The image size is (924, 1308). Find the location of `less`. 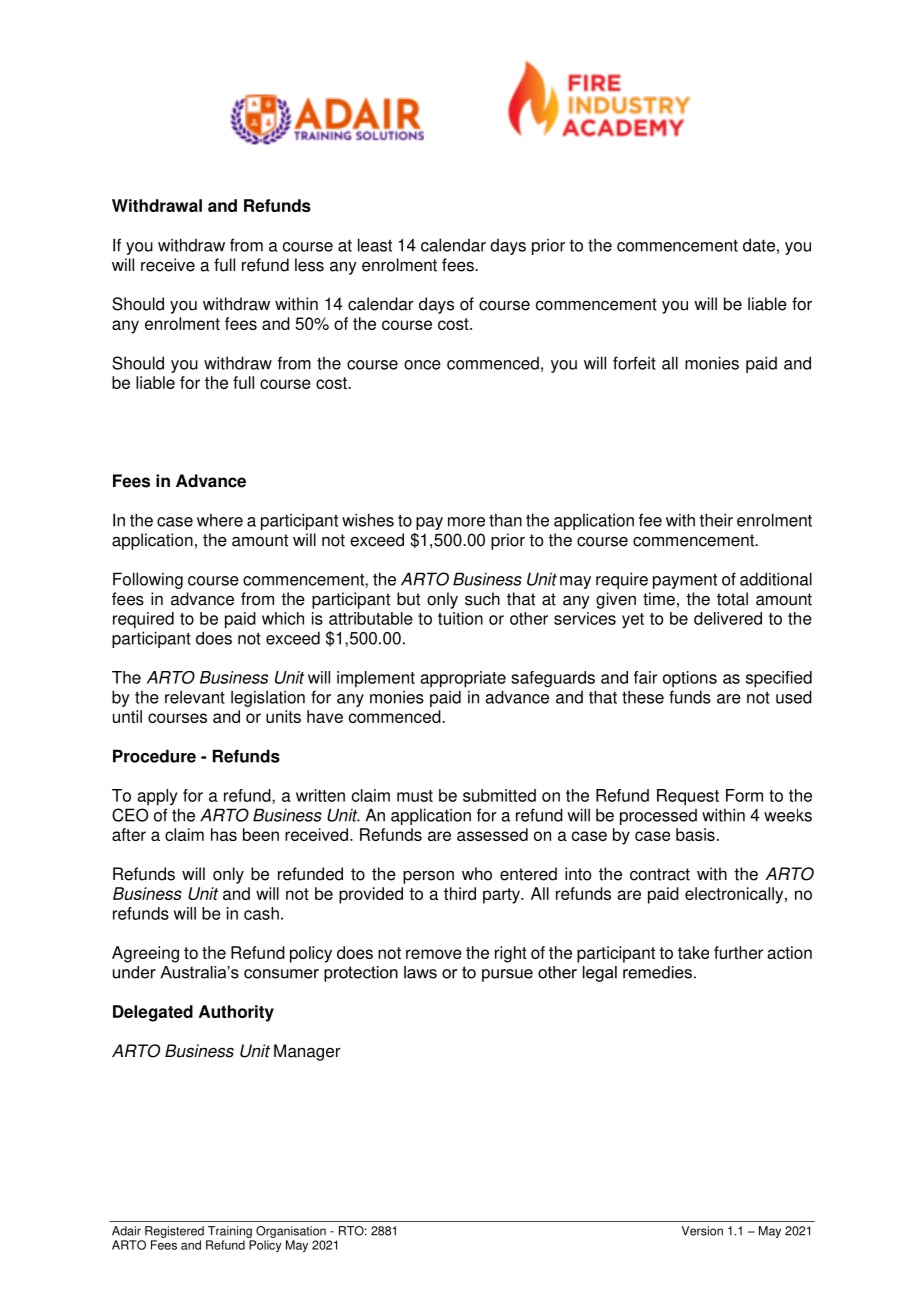

less is located at coordinates (309, 265).
